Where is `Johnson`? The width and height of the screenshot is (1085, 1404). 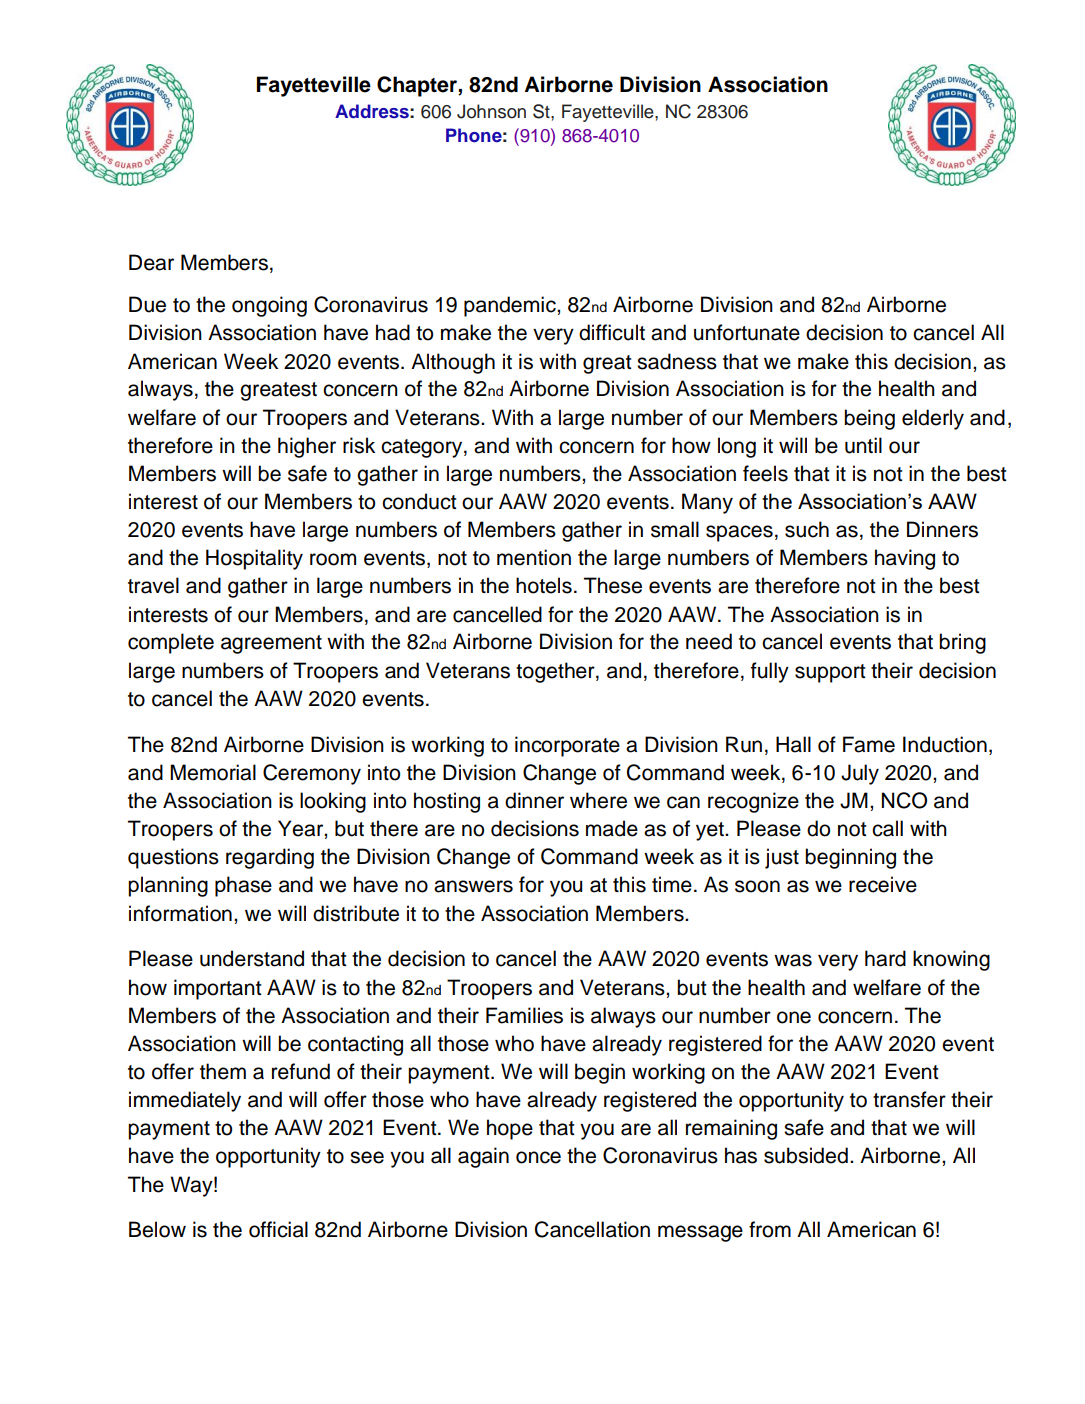
Johnson is located at coordinates (491, 111).
